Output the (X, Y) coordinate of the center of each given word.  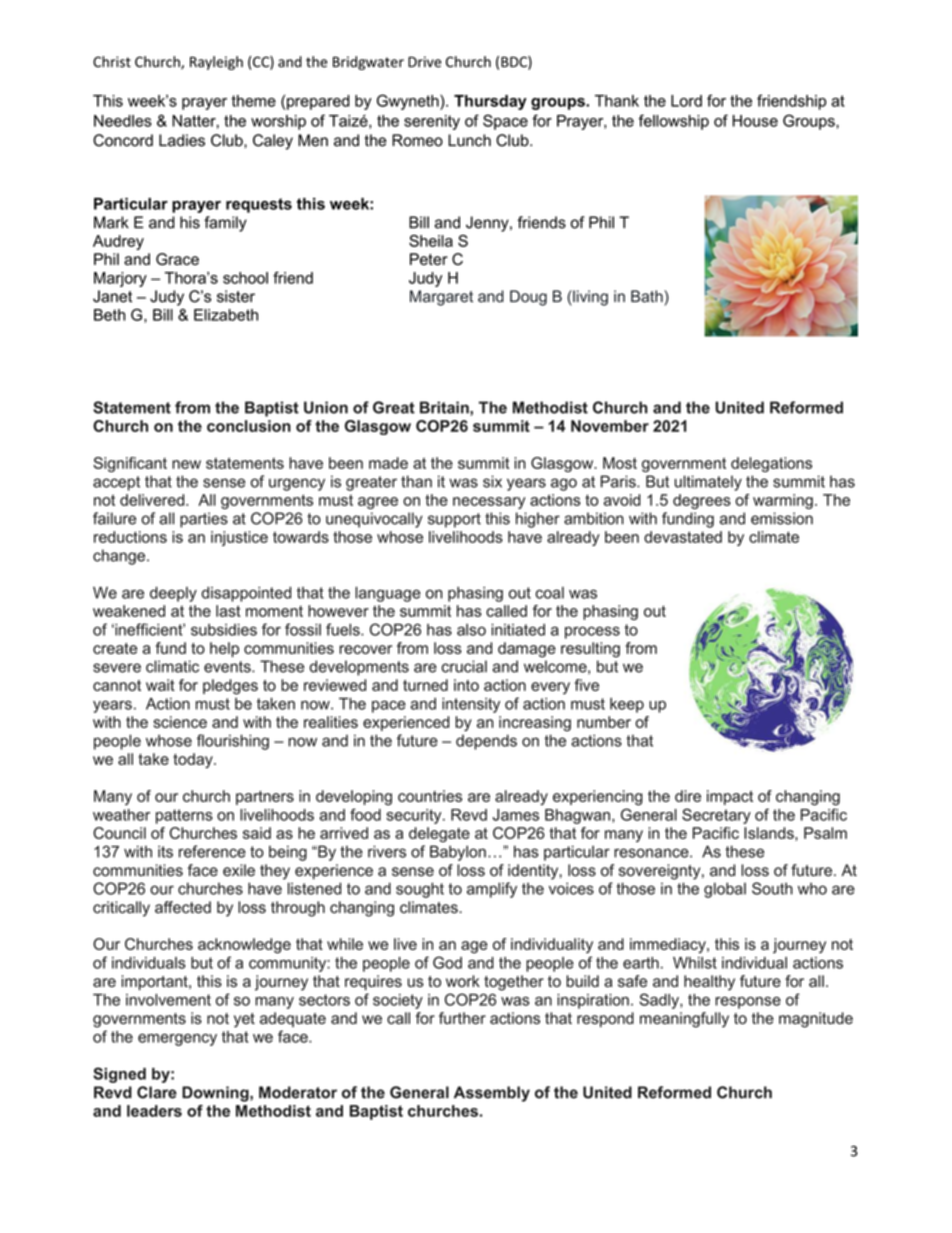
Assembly (492, 1094)
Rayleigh (216, 63)
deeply (173, 594)
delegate (439, 834)
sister (236, 296)
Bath (648, 296)
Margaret (441, 298)
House (755, 121)
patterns (184, 816)
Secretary (716, 816)
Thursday (490, 102)
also (471, 630)
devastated (683, 537)
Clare (157, 1092)
